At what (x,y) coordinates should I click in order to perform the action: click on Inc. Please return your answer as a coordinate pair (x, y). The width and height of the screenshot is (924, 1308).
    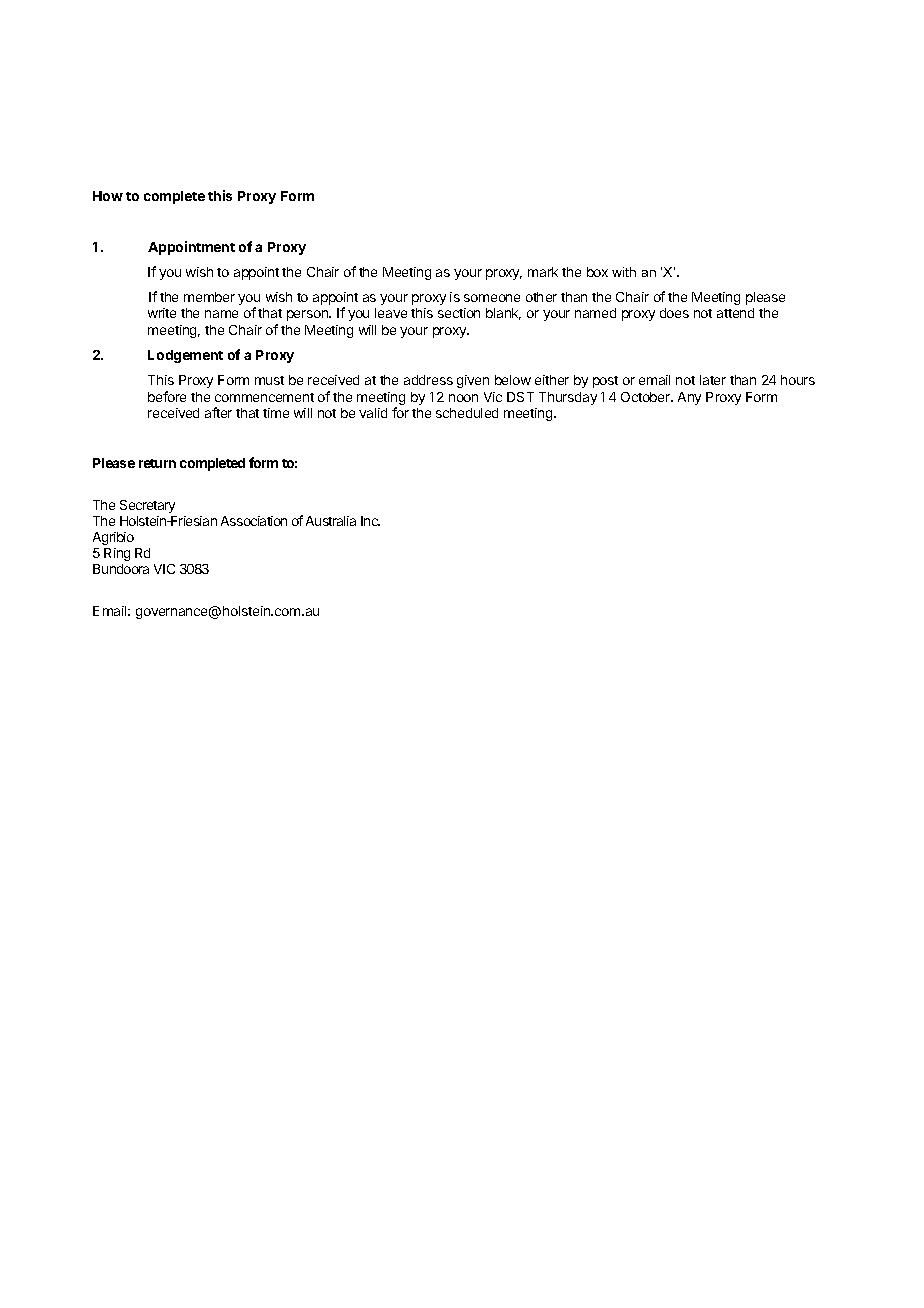
    Looking at the image, I should click on (370, 521).
